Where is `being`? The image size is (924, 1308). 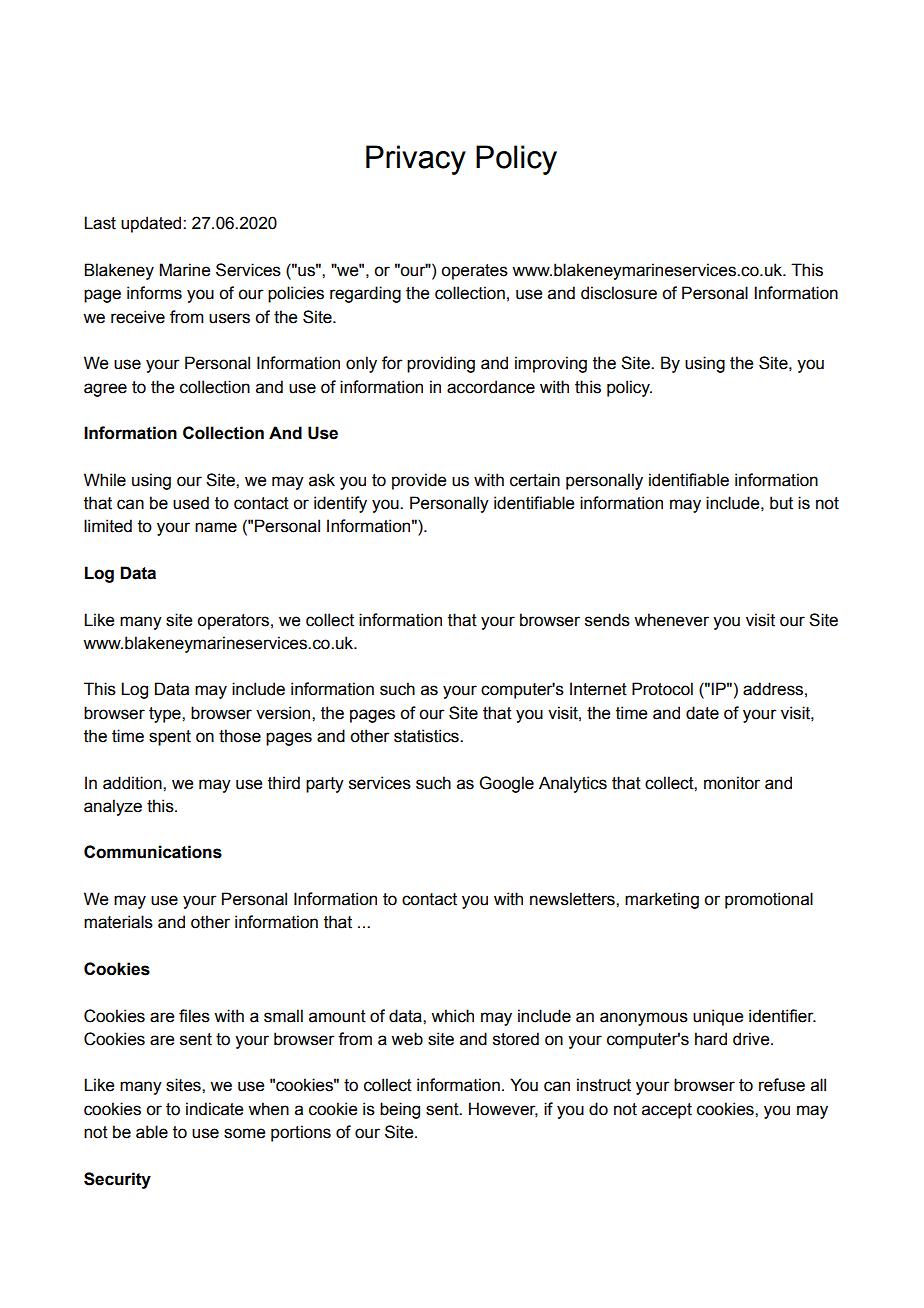 being is located at coordinates (400, 1110).
